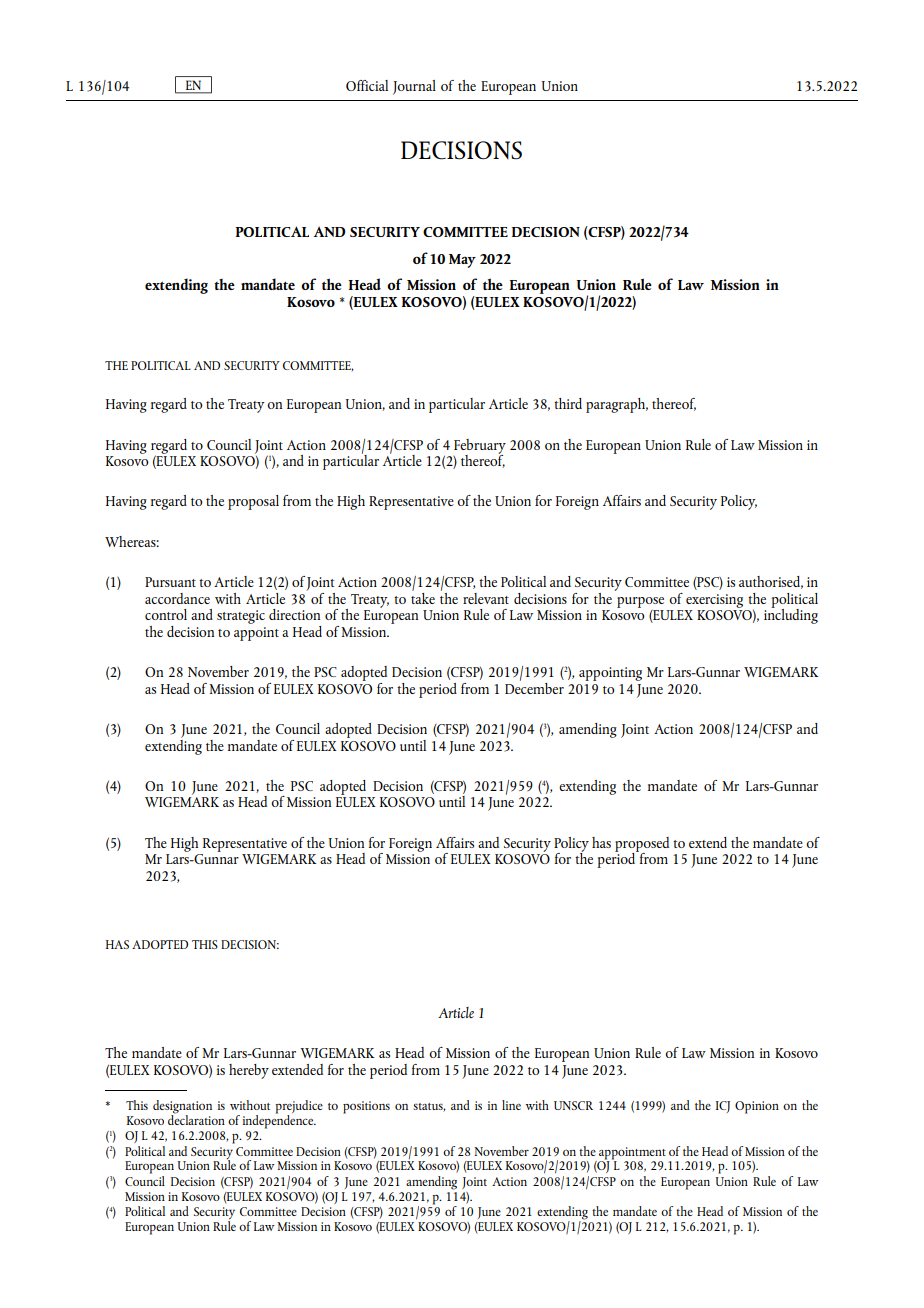 Image resolution: width=924 pixels, height=1308 pixels. I want to click on relevant, so click(486, 598).
